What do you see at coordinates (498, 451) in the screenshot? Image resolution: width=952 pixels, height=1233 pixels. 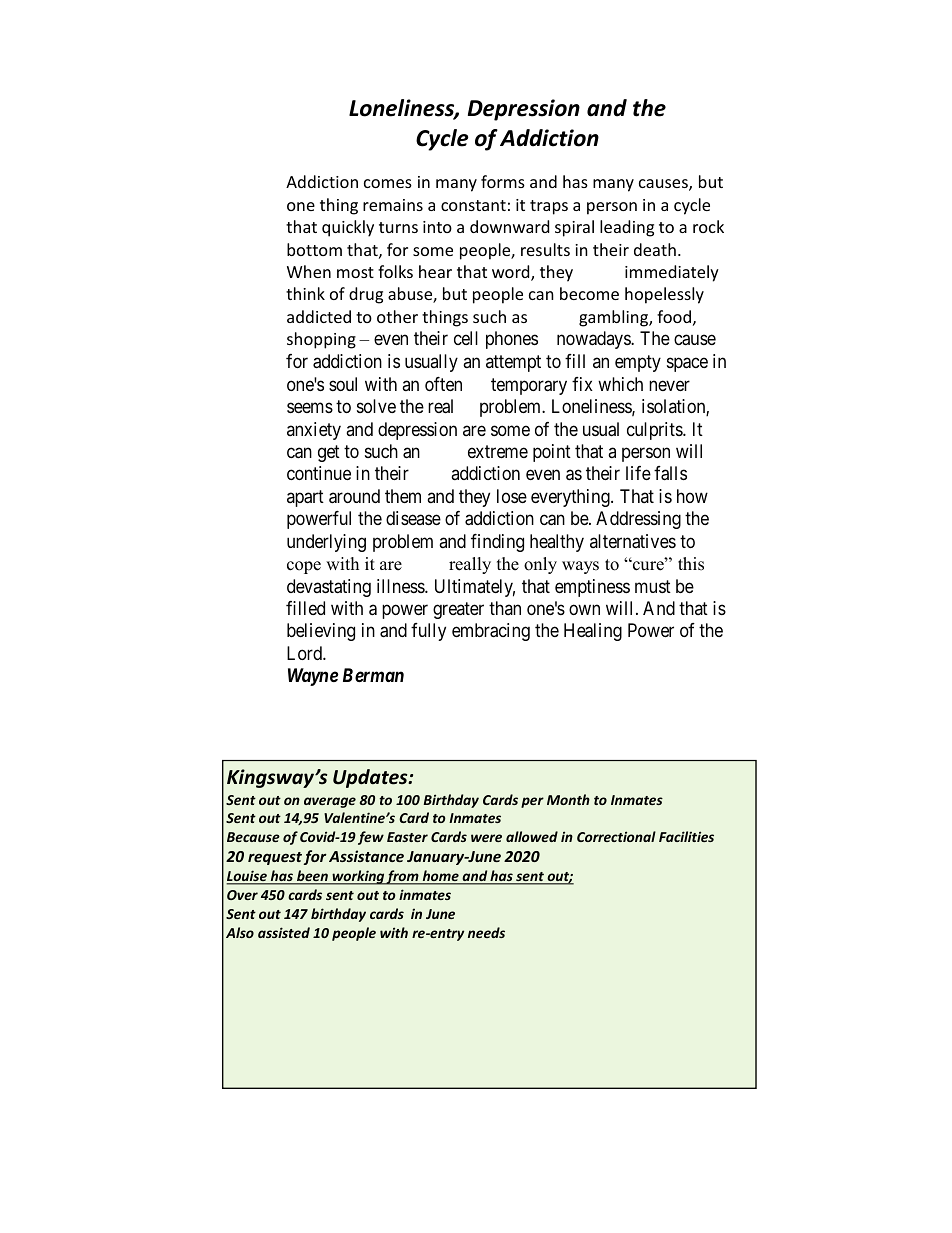 I see `extreme` at bounding box center [498, 451].
